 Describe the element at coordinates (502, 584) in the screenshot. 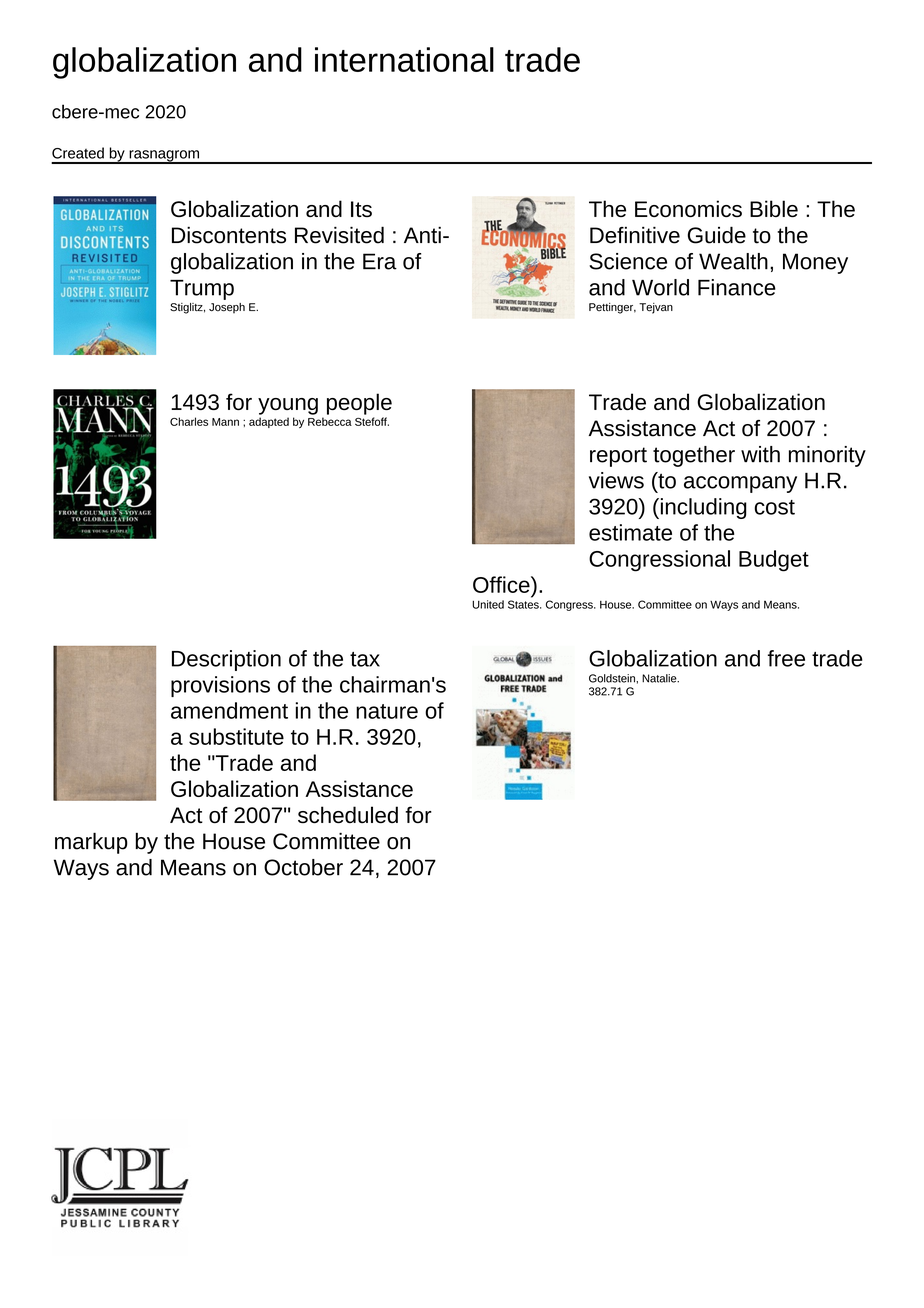

I see `Office` at that location.
